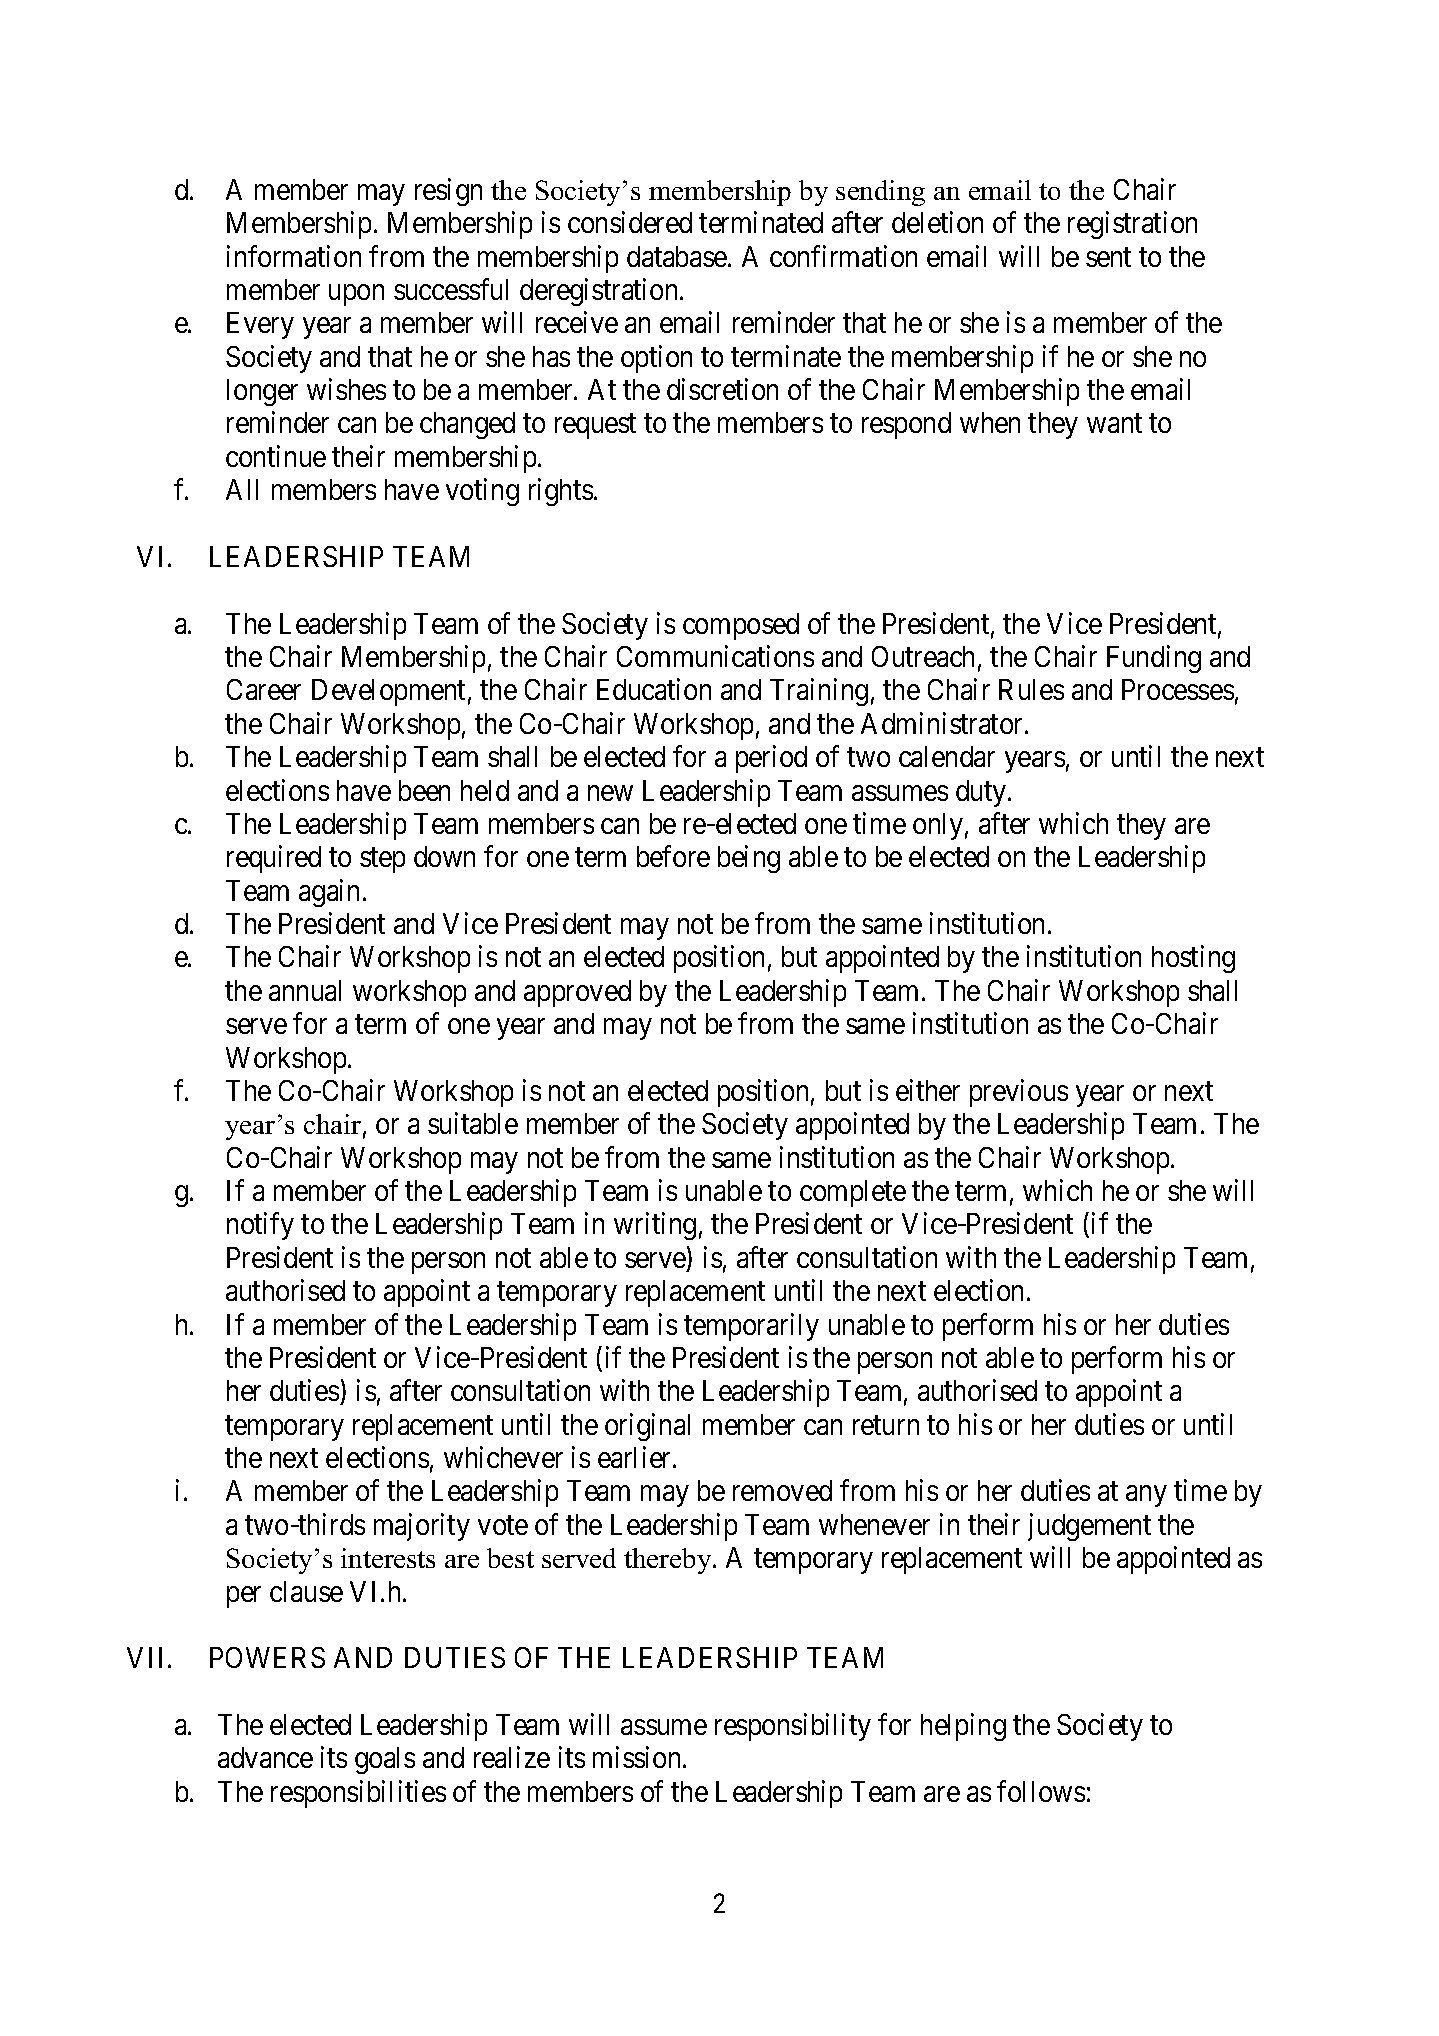  I want to click on information, so click(294, 256).
